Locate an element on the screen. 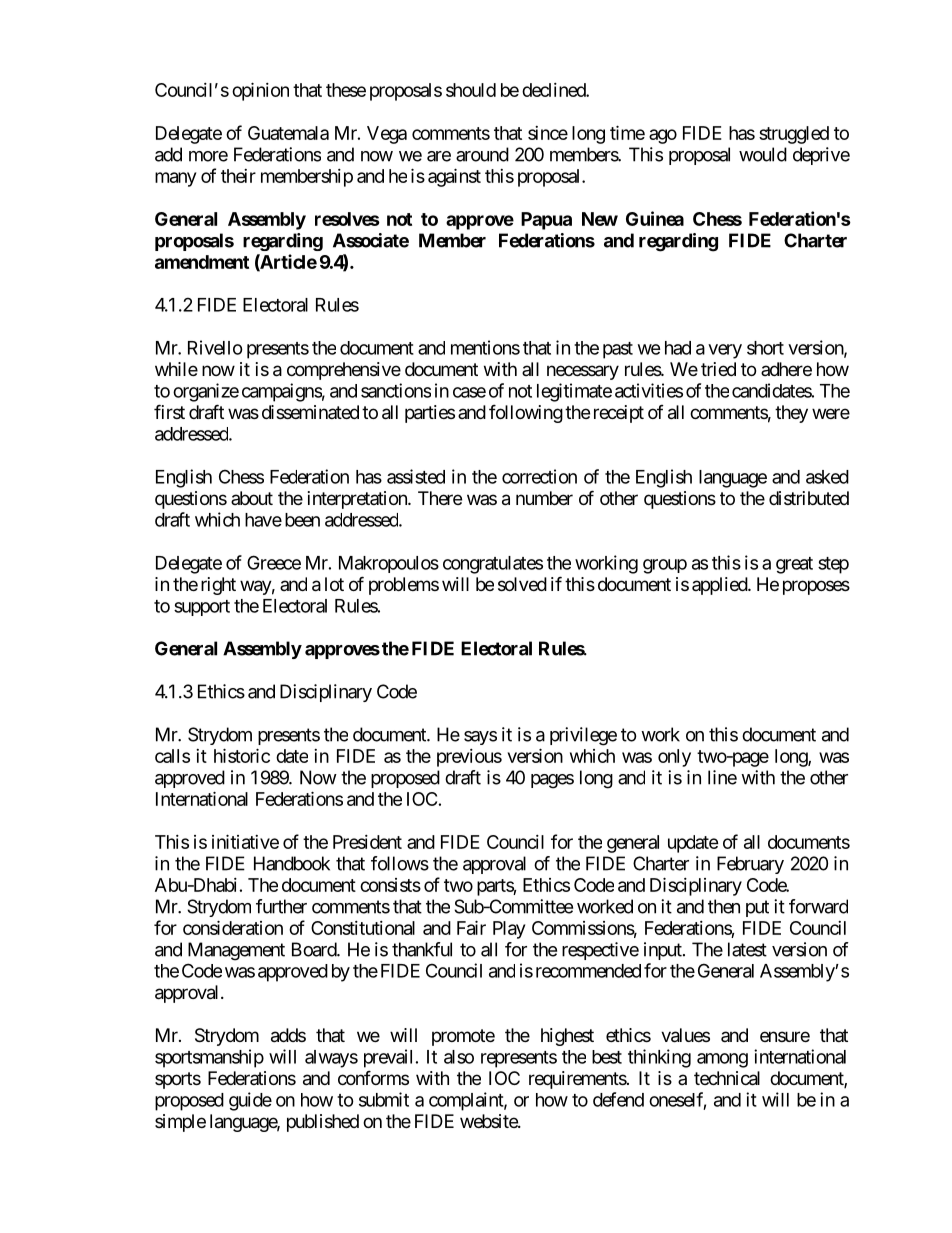  guide is located at coordinates (250, 1101).
